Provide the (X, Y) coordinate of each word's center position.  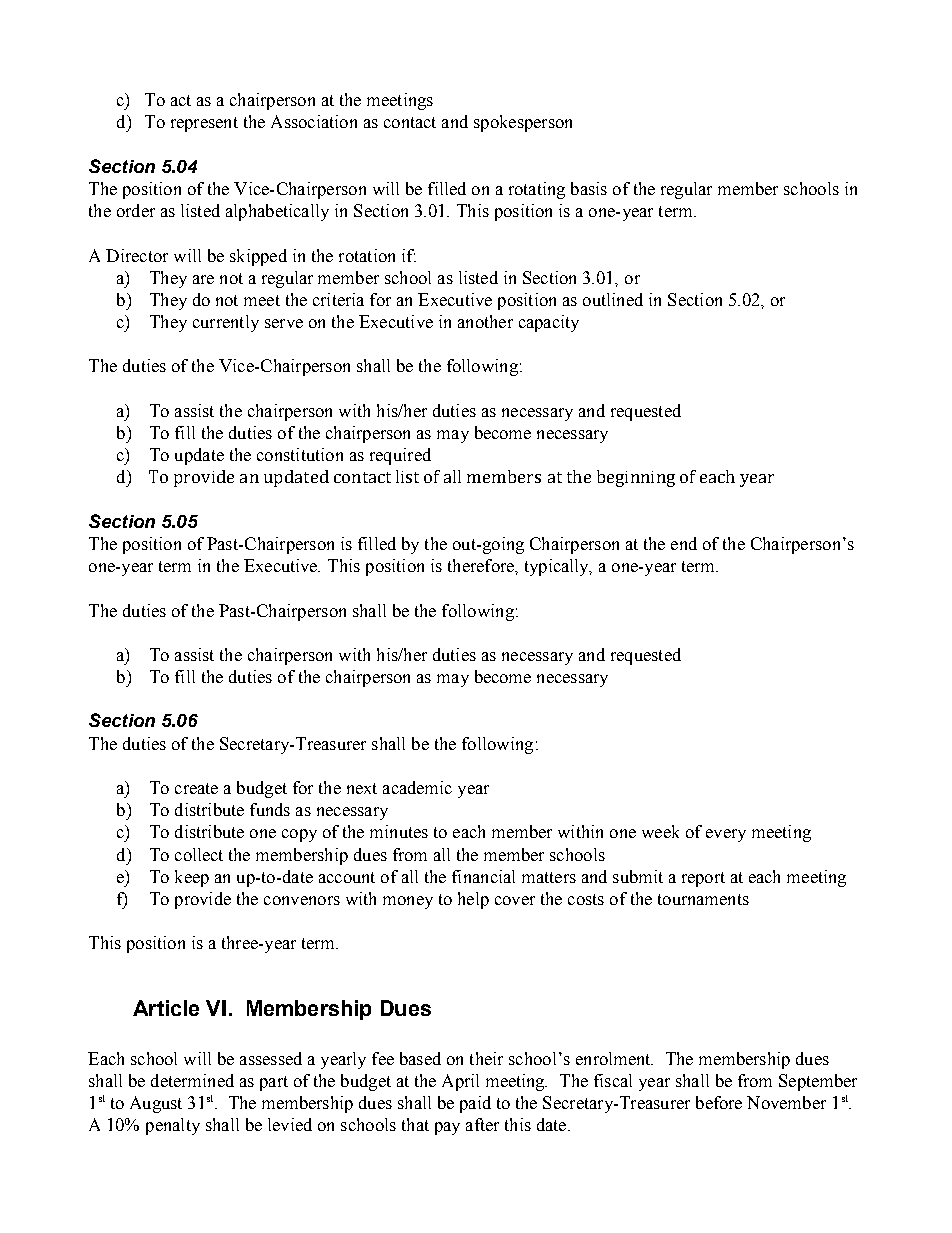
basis (589, 188)
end (684, 543)
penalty (173, 1126)
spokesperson (523, 123)
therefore (482, 565)
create (196, 788)
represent (204, 124)
